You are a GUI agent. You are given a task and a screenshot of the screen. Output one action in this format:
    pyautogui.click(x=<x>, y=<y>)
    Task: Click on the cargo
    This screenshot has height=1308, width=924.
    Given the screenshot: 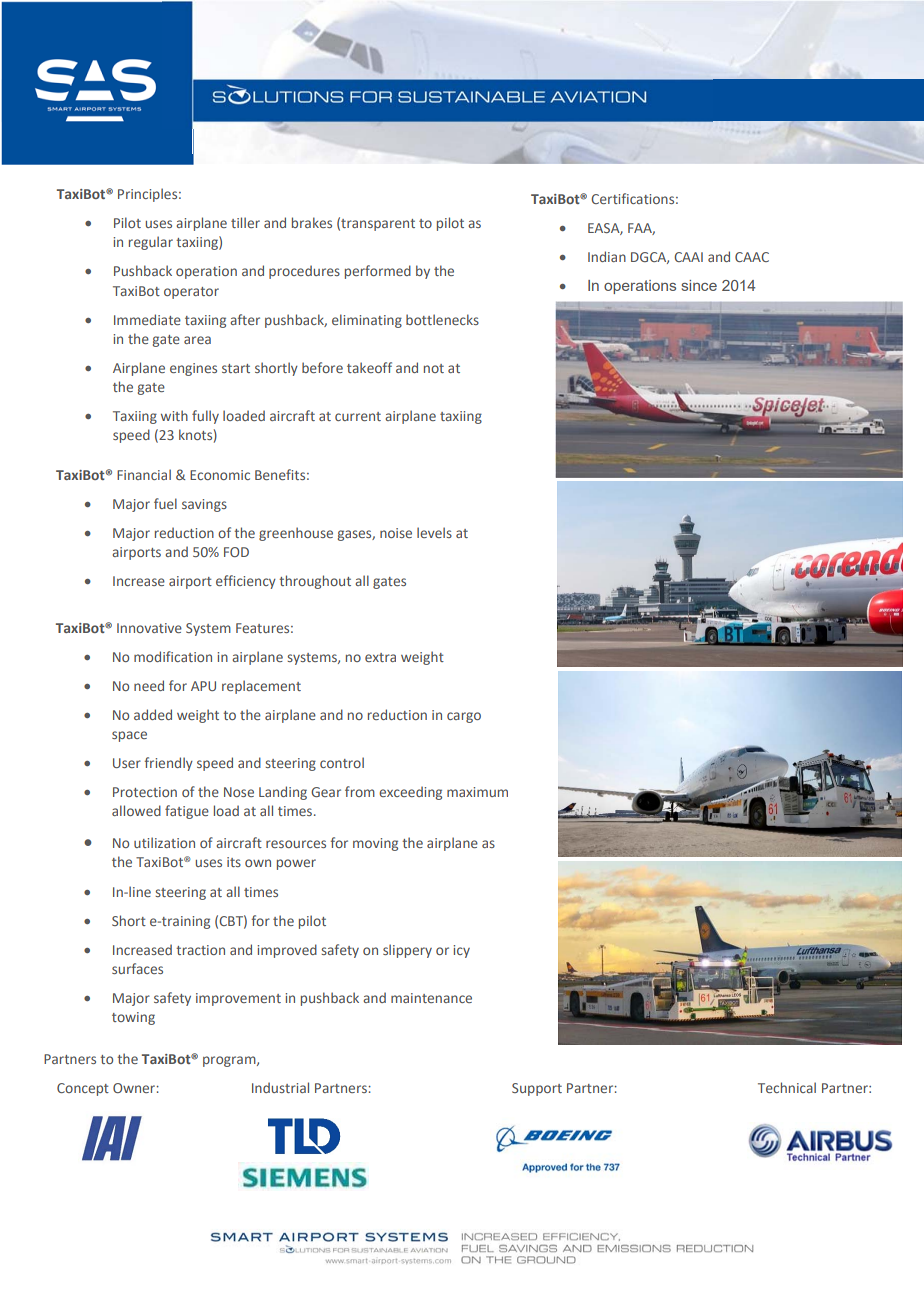 What is the action you would take?
    pyautogui.click(x=464, y=717)
